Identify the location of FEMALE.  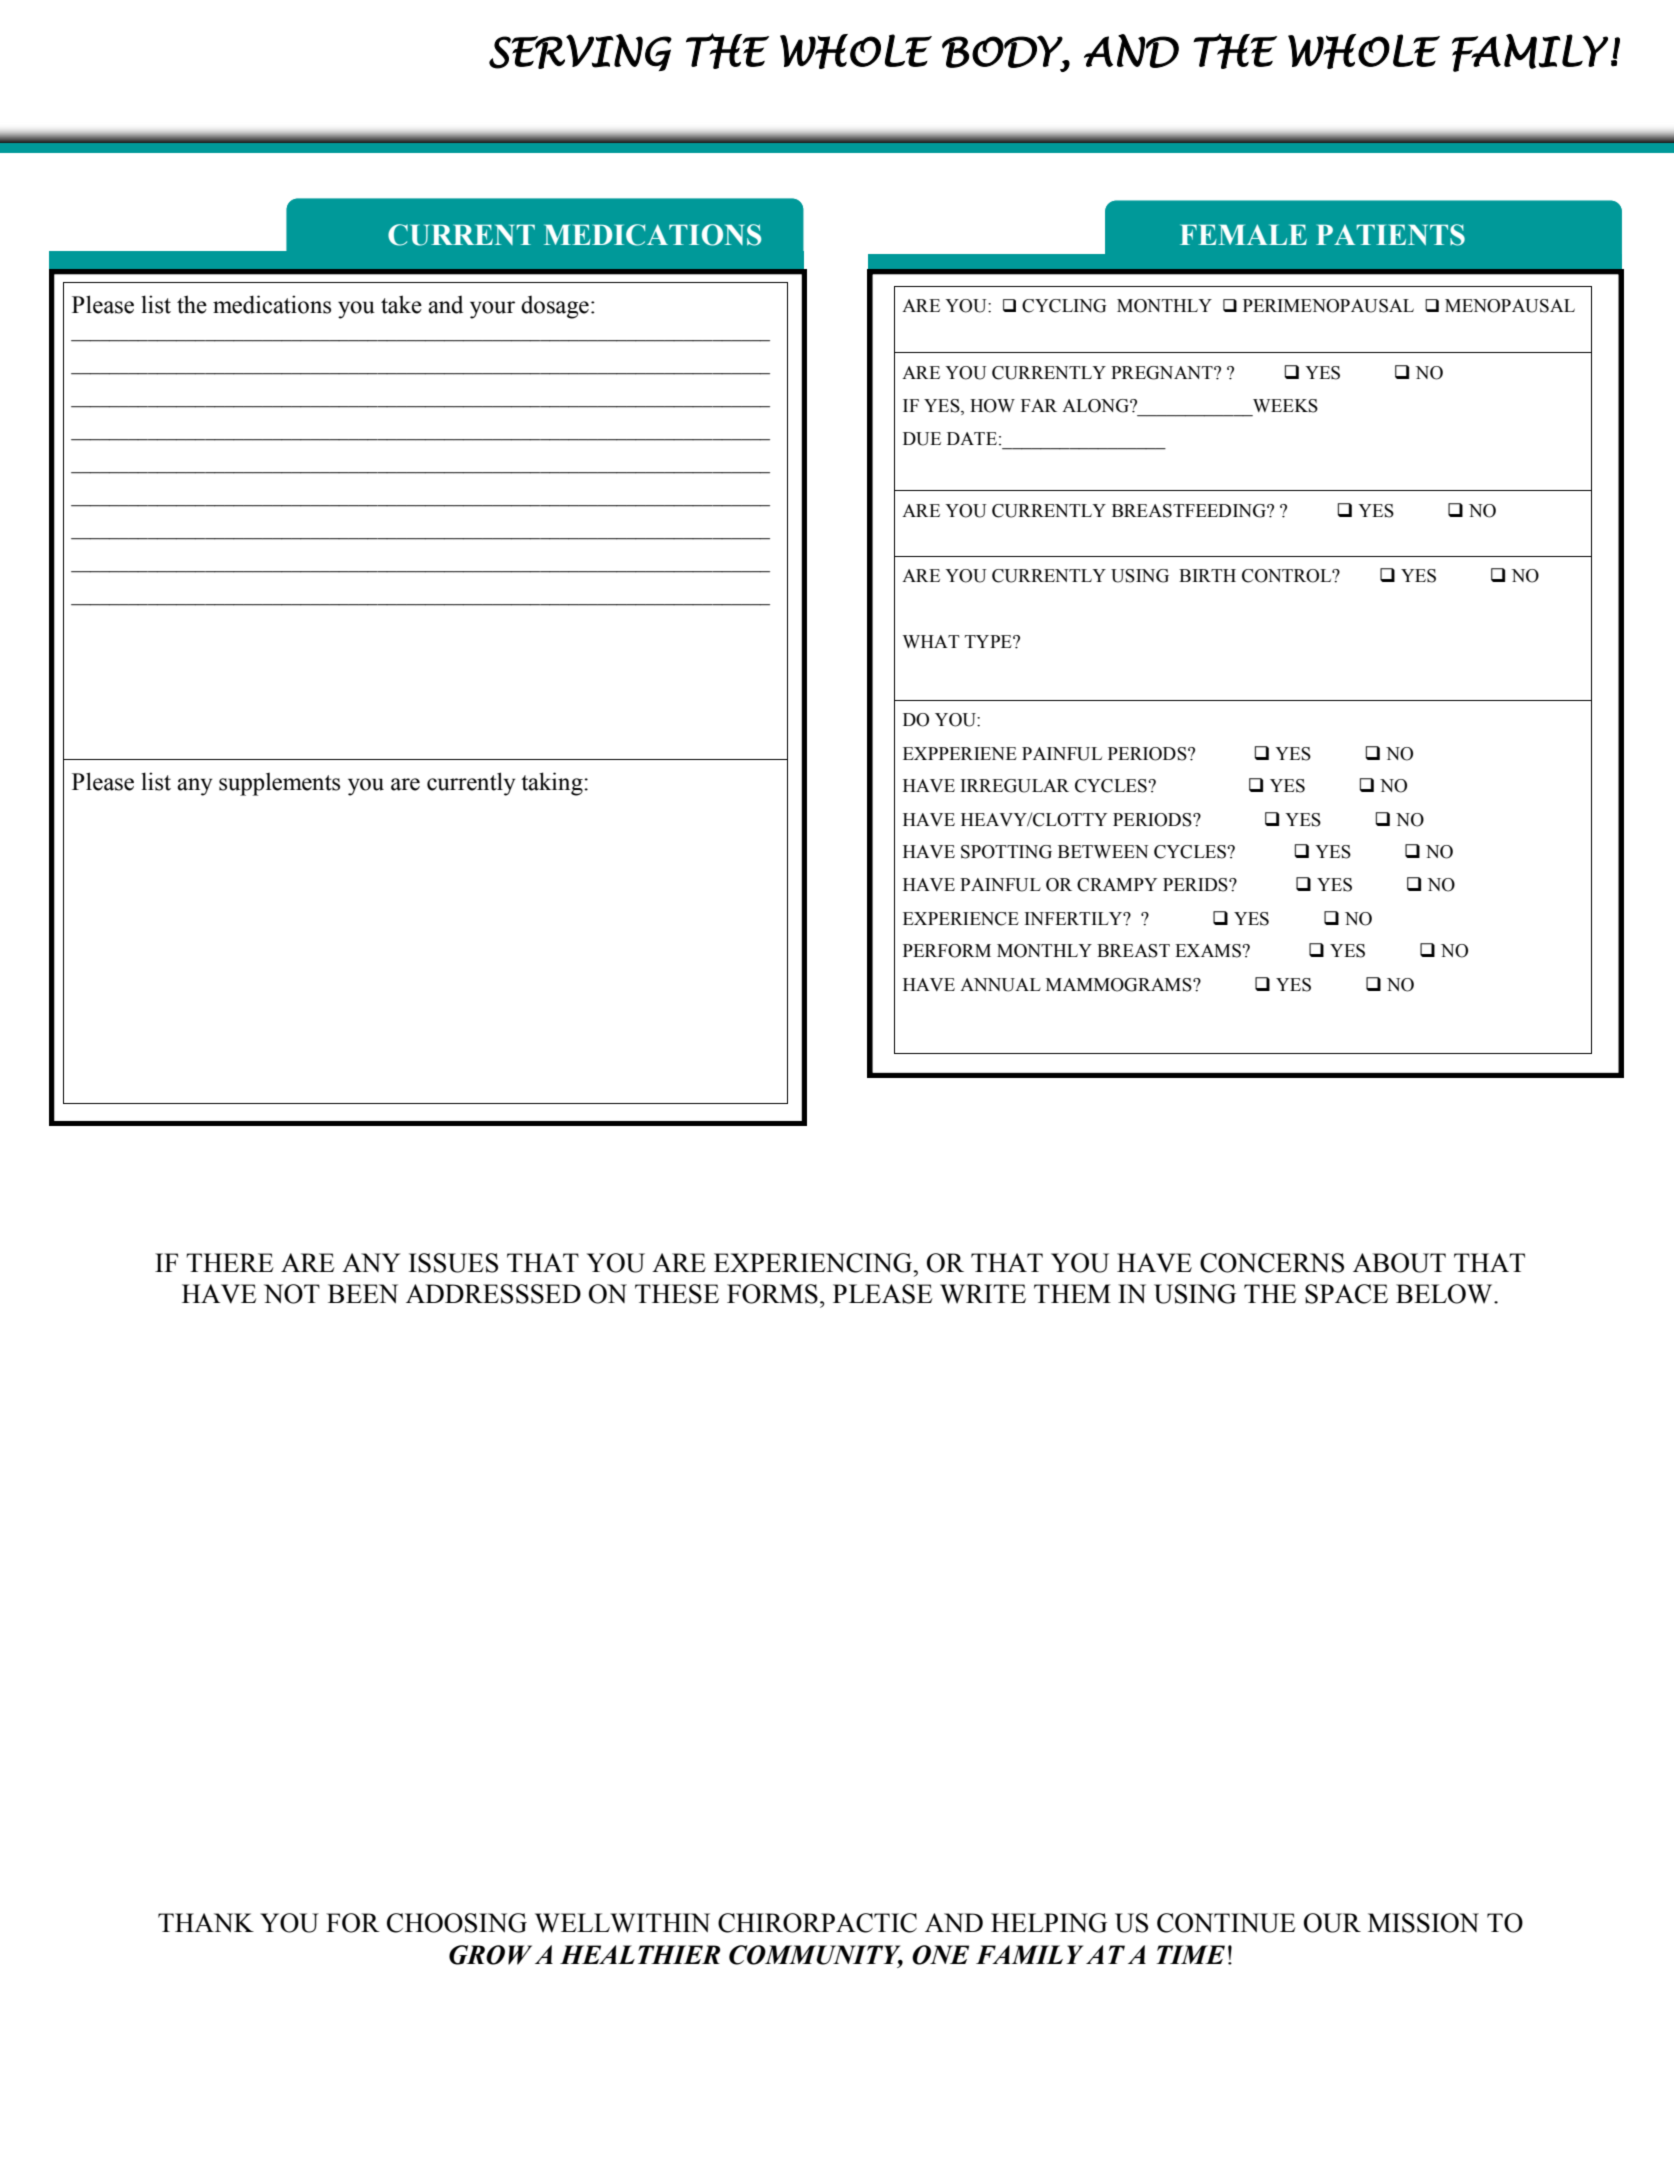
(1243, 234).
